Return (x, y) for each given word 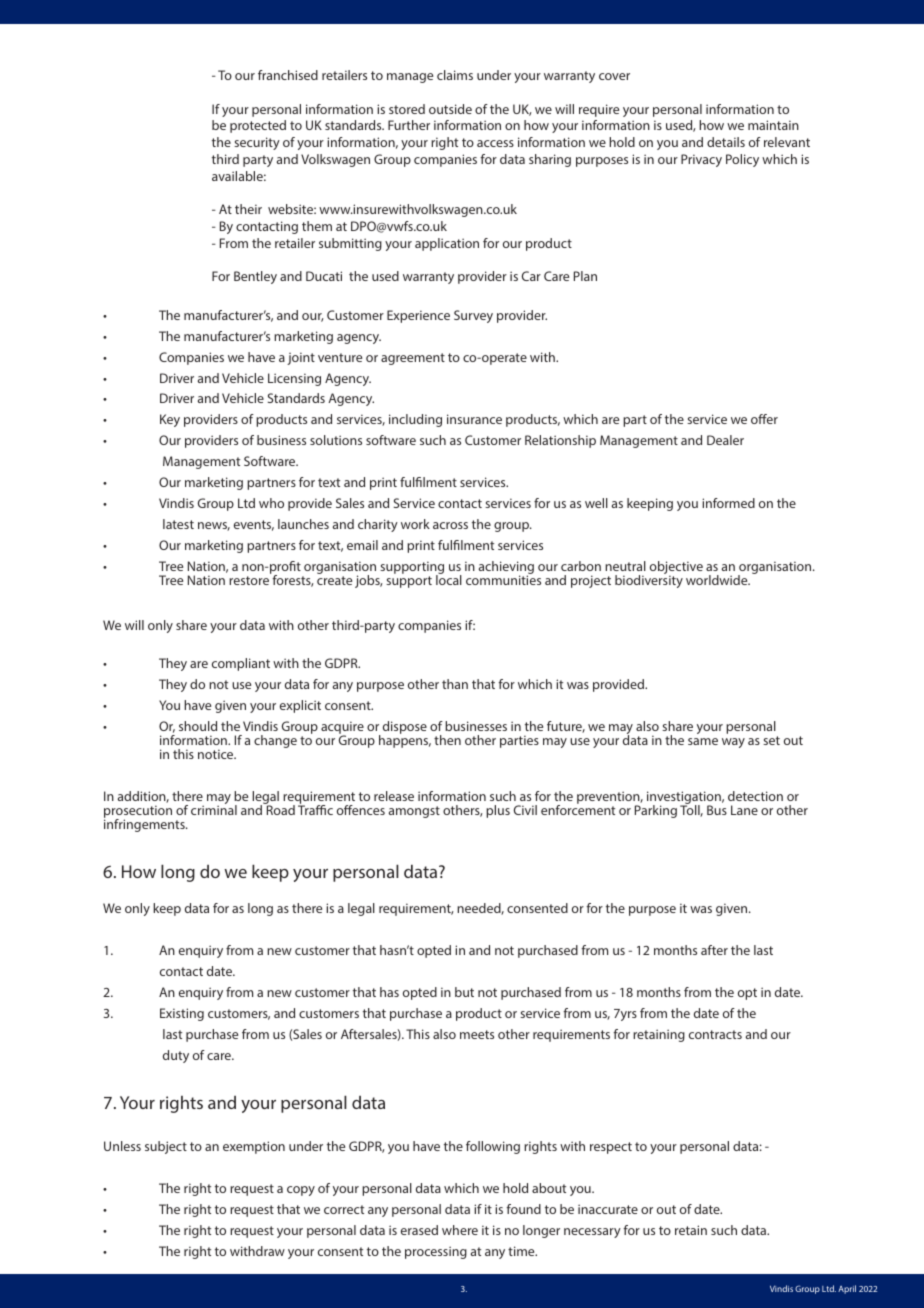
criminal (214, 809)
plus (498, 811)
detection (755, 796)
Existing (182, 1014)
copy (301, 1191)
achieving (506, 569)
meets (477, 1034)
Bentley (255, 277)
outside (450, 109)
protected (258, 126)
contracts (715, 1034)
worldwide (718, 580)
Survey (473, 316)
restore (249, 580)
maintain (773, 125)
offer (764, 419)
